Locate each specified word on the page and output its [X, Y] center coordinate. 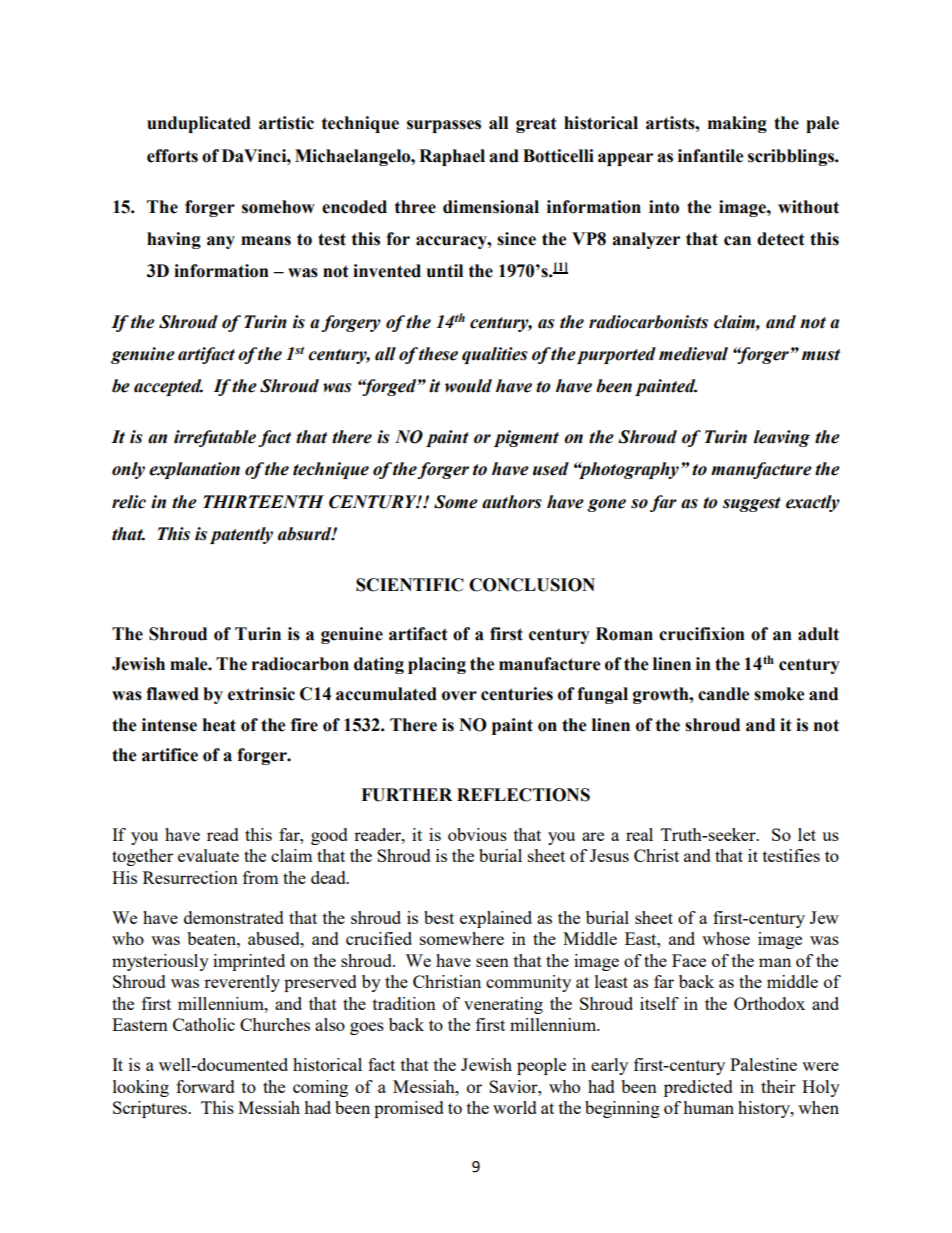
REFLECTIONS [523, 795]
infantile [710, 156]
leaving [782, 438]
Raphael [452, 157]
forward [205, 1086]
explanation [194, 470]
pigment [526, 438]
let [807, 834]
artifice [170, 755]
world [515, 1107]
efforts [172, 156]
